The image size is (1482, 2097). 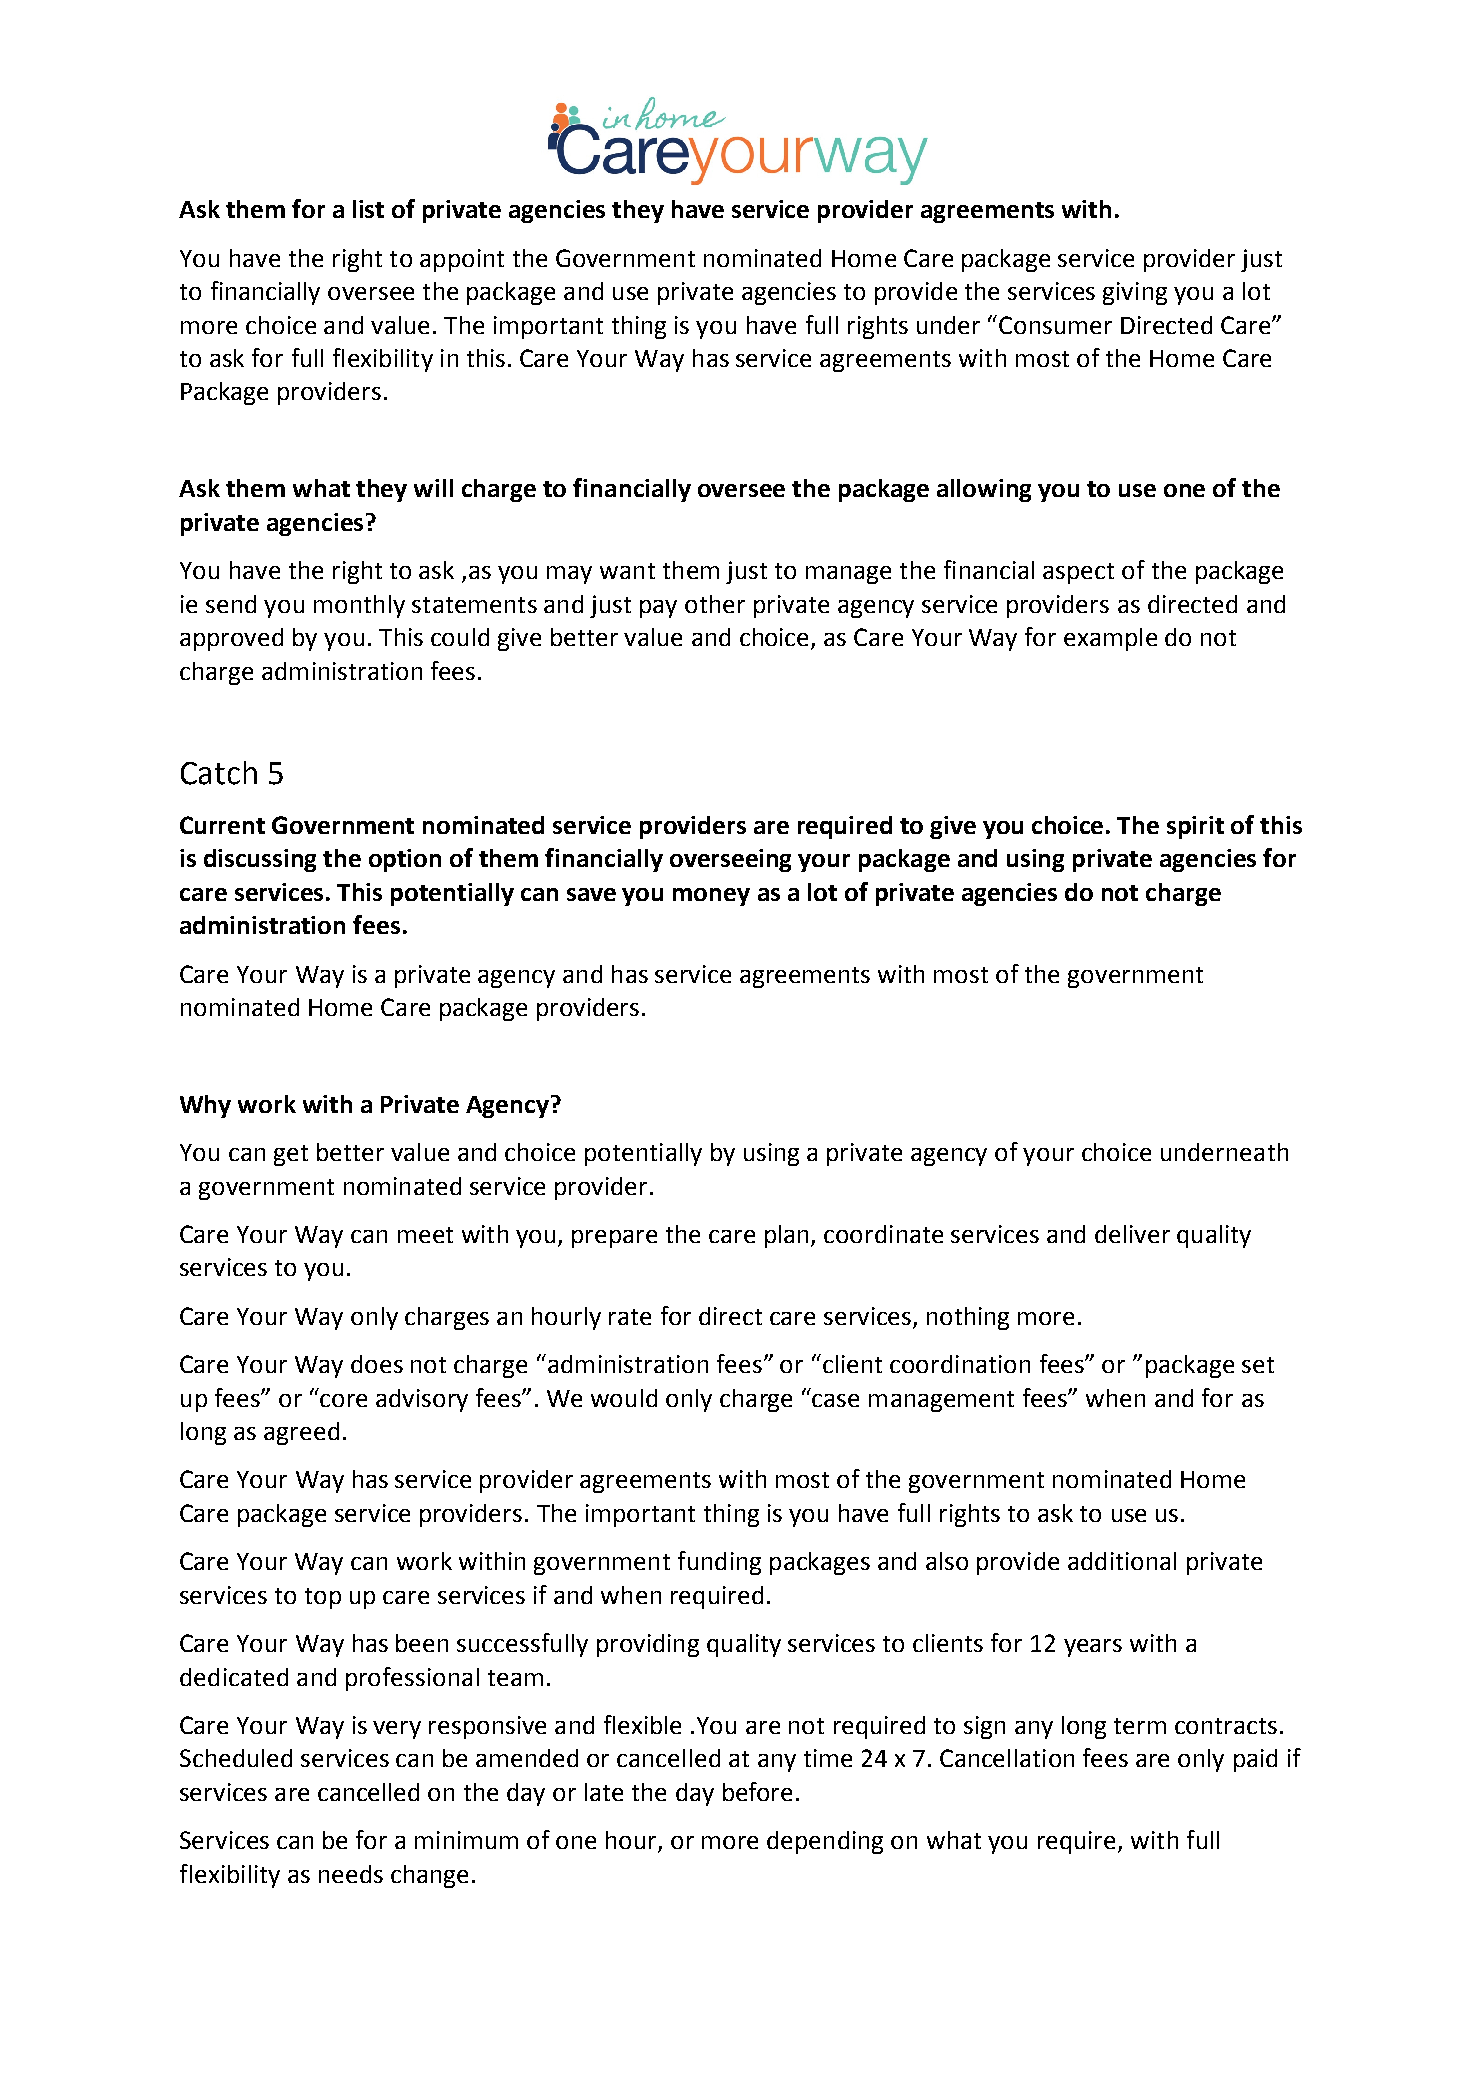 I want to click on money, so click(x=711, y=897).
